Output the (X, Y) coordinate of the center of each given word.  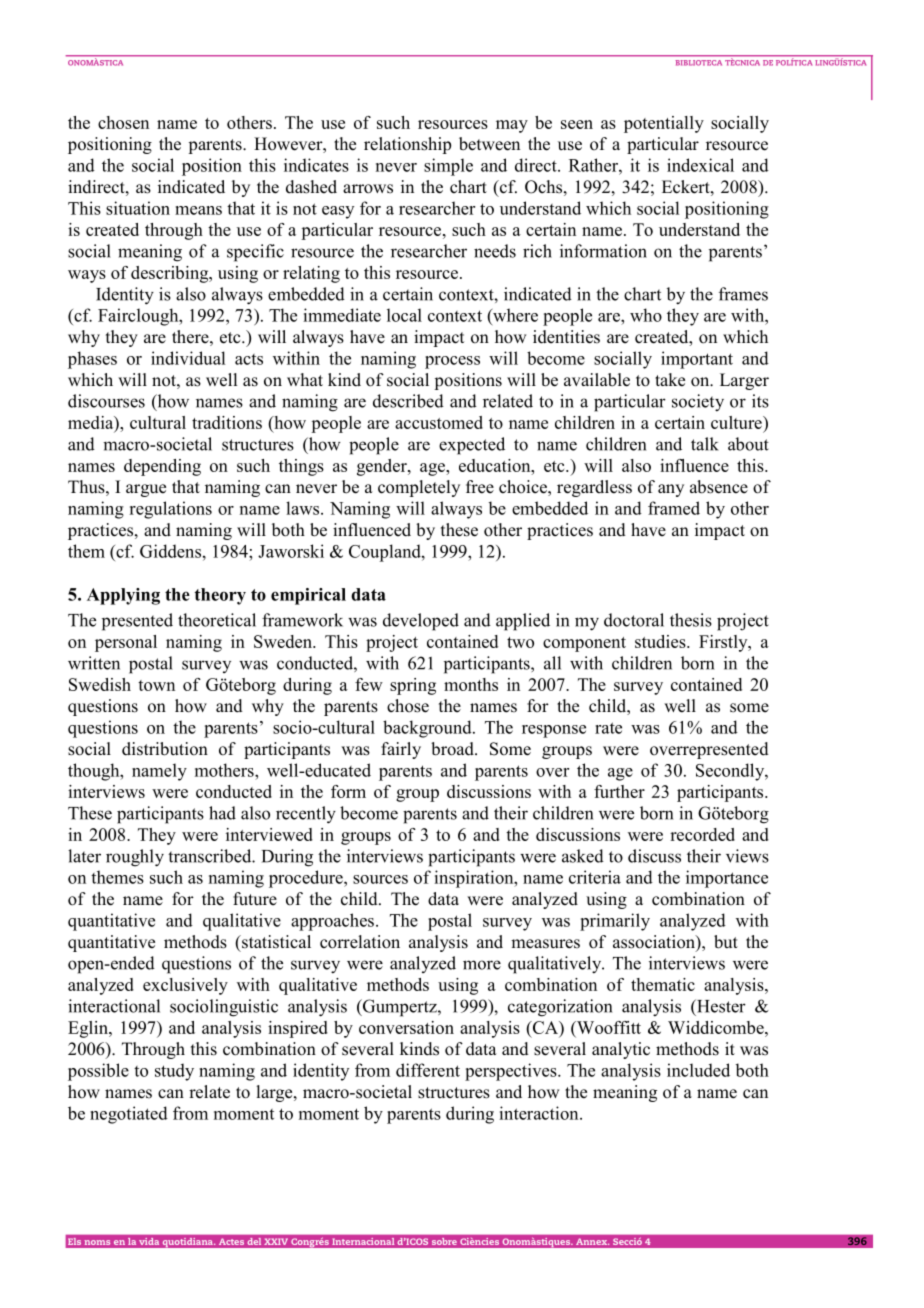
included (698, 1070)
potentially (664, 124)
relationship (407, 145)
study (174, 1072)
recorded (702, 834)
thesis (691, 620)
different (428, 1070)
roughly (135, 858)
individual (188, 358)
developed (421, 622)
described (408, 401)
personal (126, 643)
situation (138, 208)
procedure (307, 879)
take (670, 380)
